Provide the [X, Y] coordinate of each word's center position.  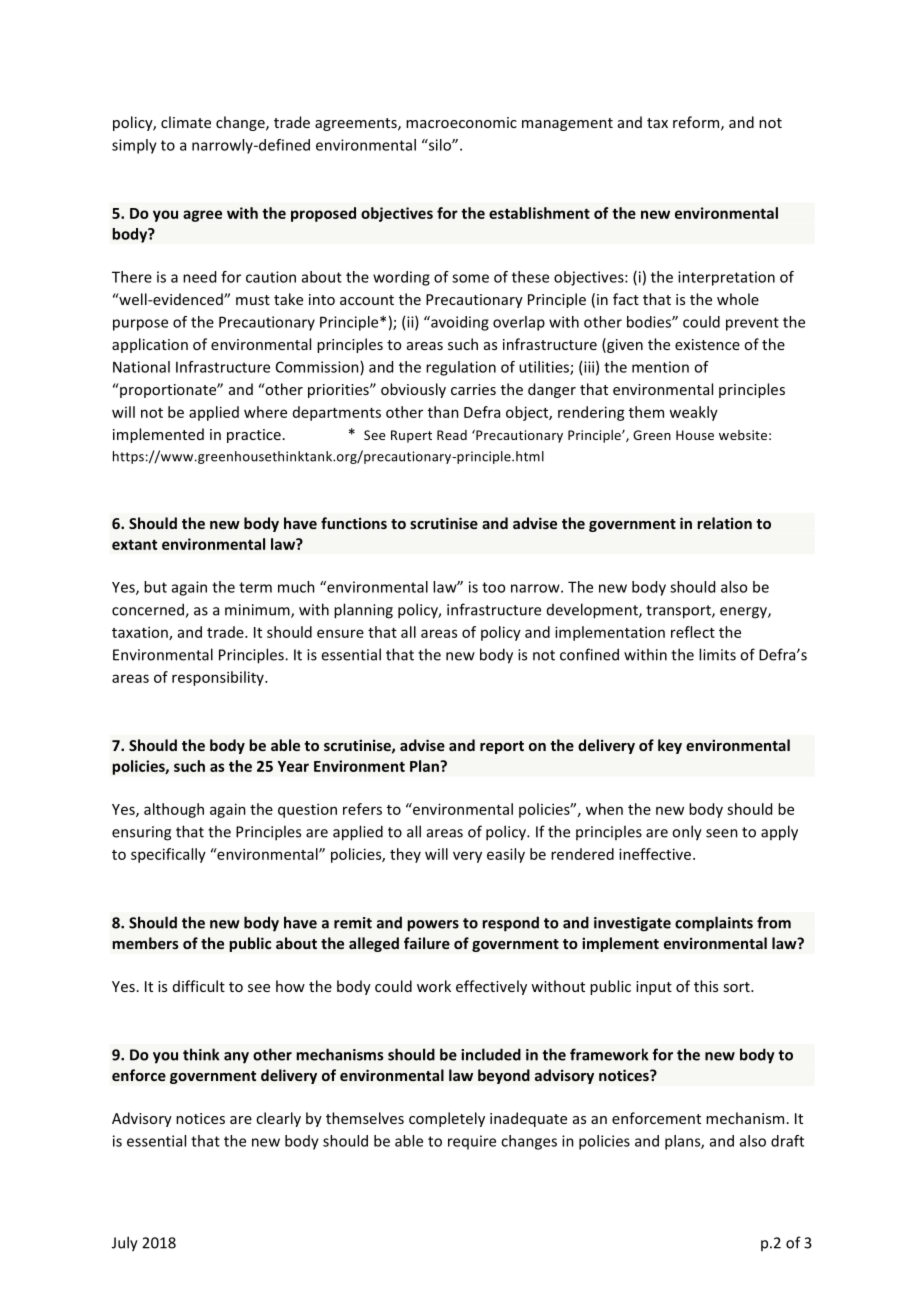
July [125, 1244]
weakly [693, 413]
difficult [199, 986]
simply [134, 146]
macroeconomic [461, 122]
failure [427, 943]
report [502, 747]
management [567, 124]
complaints [714, 924]
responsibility [219, 678]
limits [717, 654]
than [443, 412]
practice [254, 436]
